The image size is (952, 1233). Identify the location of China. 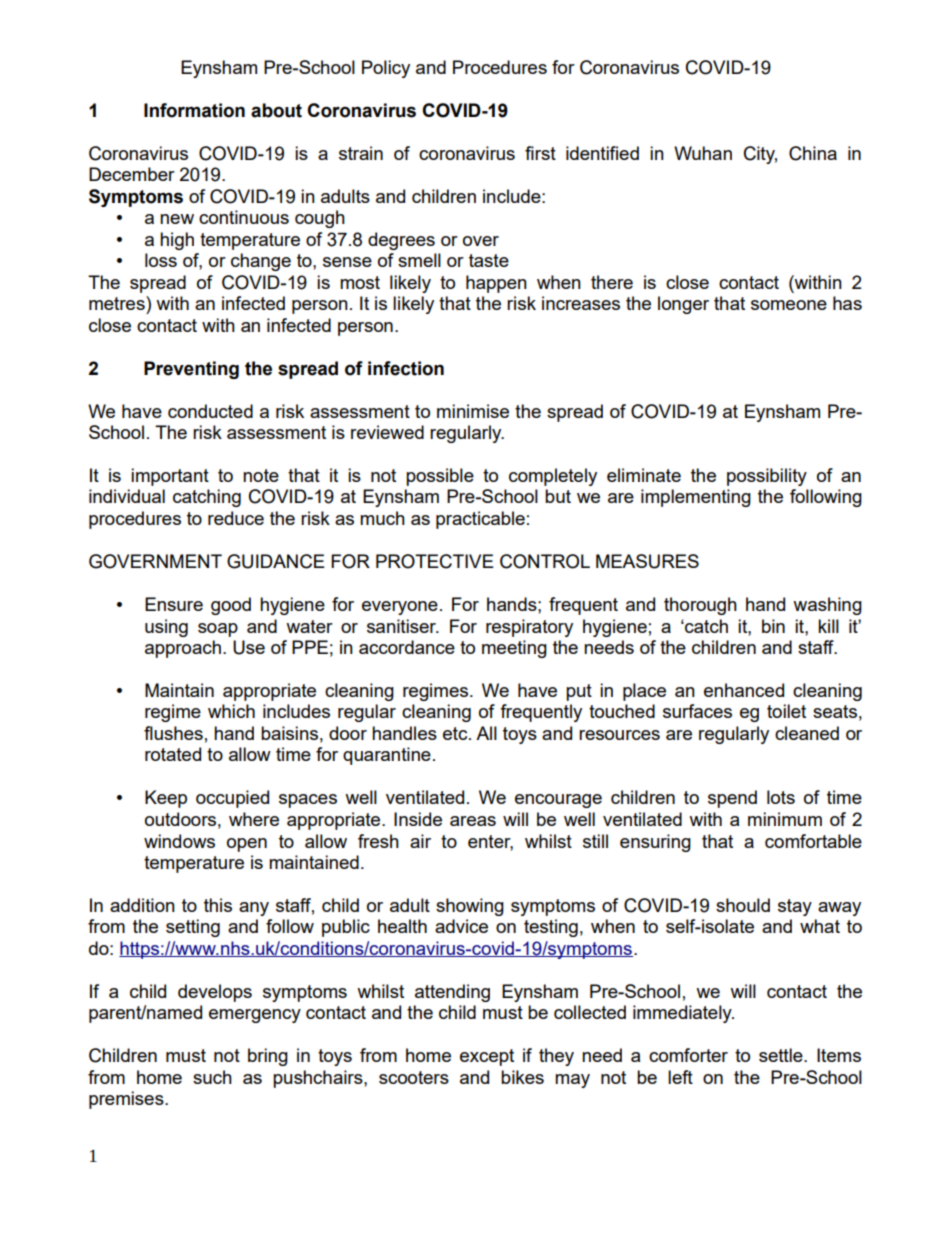
(813, 153).
